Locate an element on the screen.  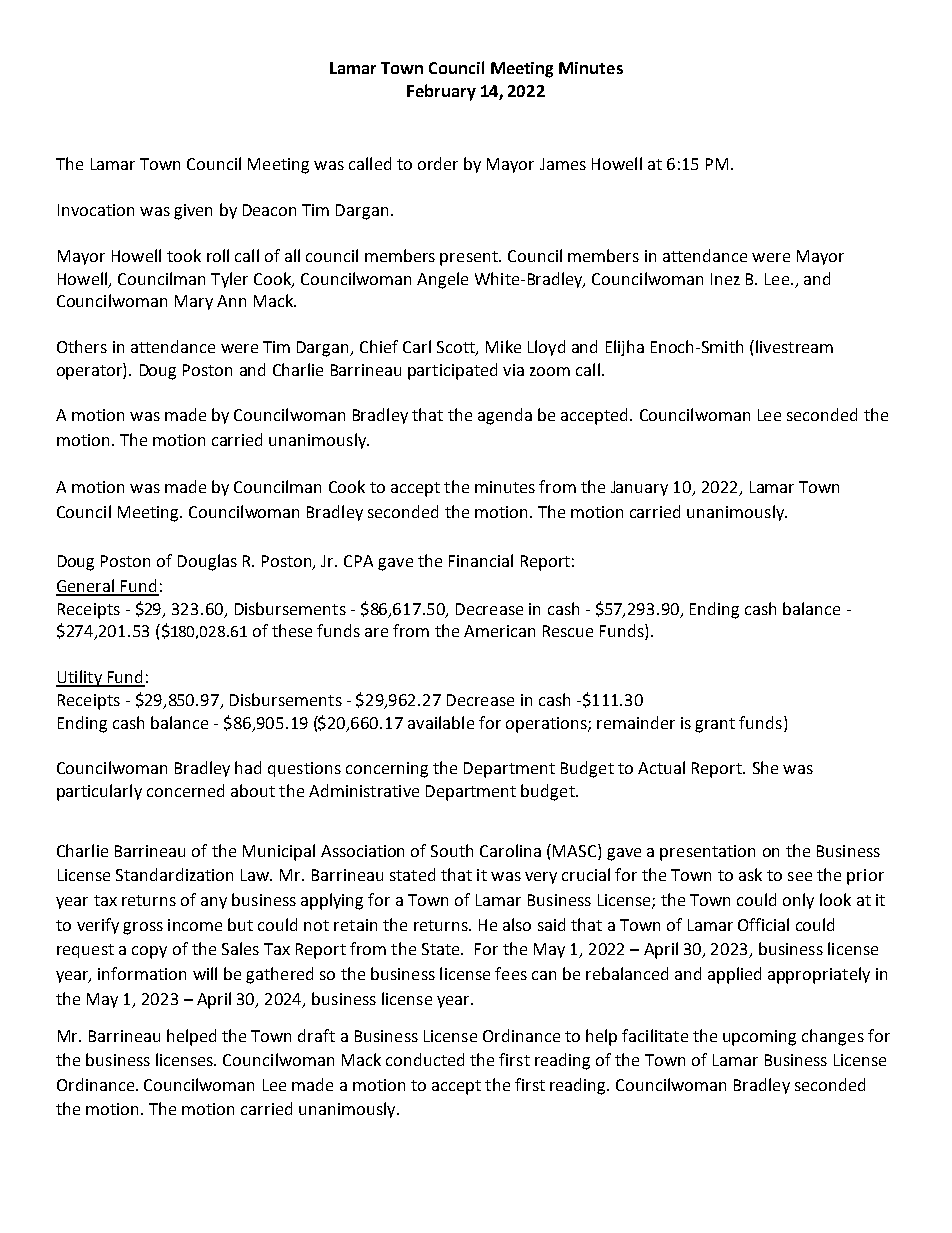
will is located at coordinates (205, 973).
